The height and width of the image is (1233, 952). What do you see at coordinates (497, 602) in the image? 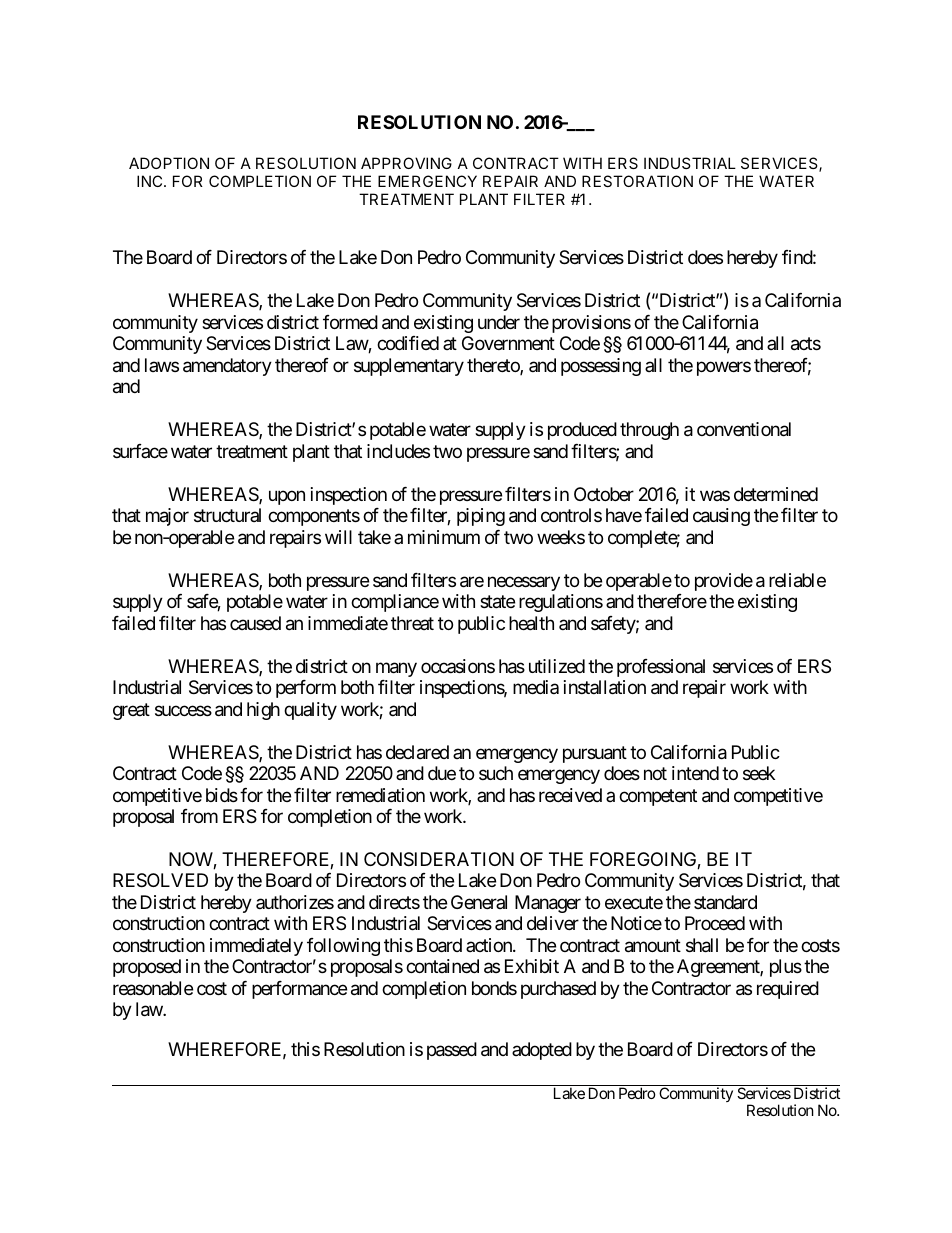
I see `state` at bounding box center [497, 602].
